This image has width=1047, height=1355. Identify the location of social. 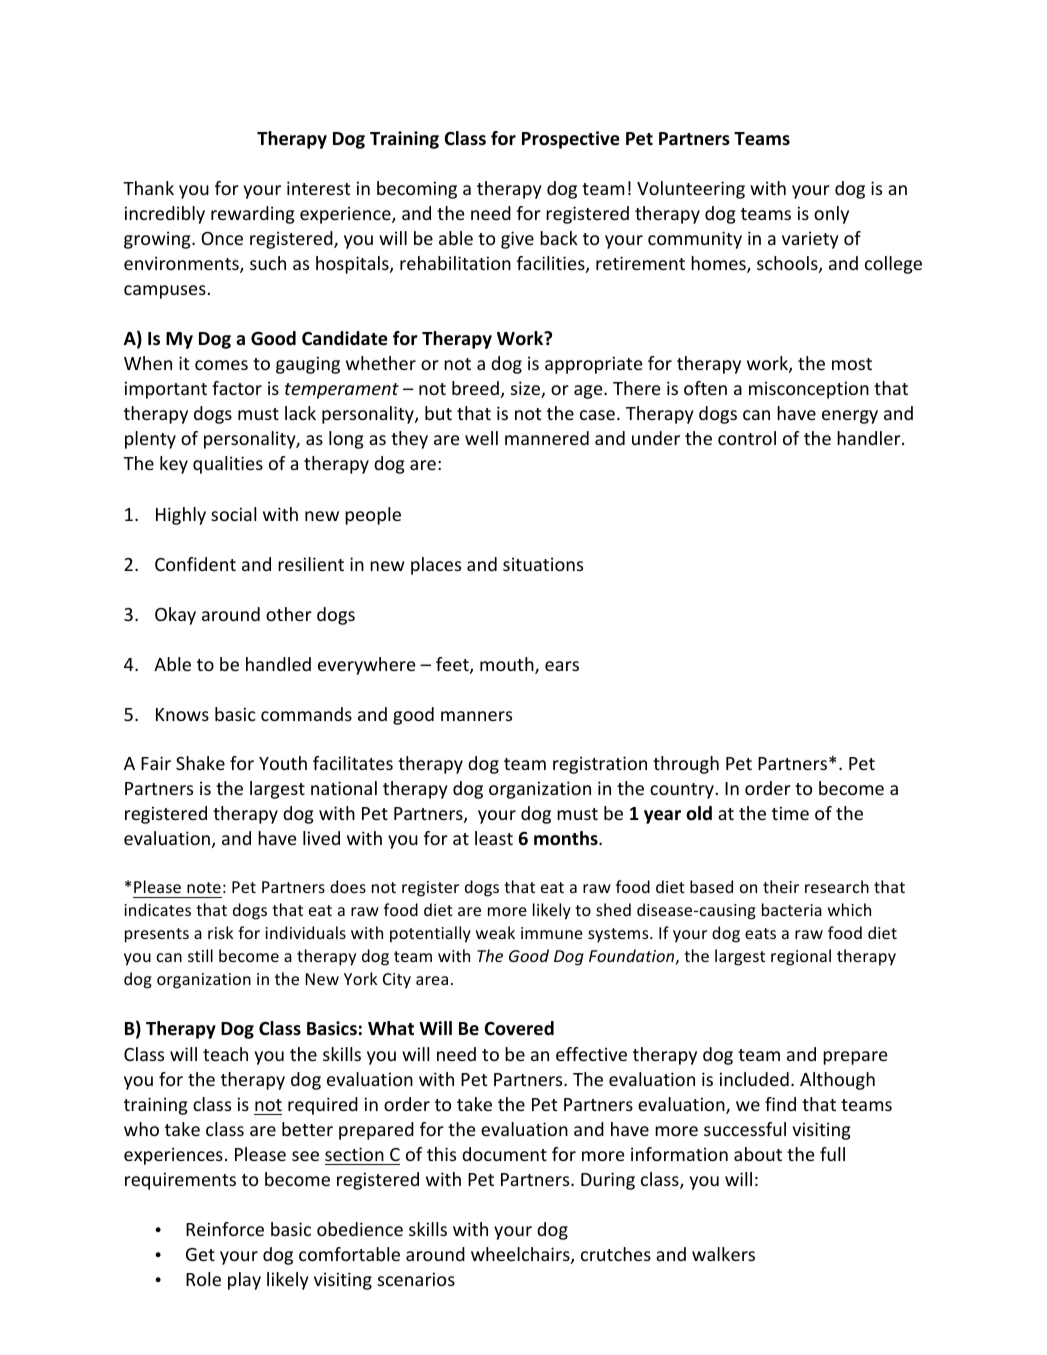
(233, 514).
